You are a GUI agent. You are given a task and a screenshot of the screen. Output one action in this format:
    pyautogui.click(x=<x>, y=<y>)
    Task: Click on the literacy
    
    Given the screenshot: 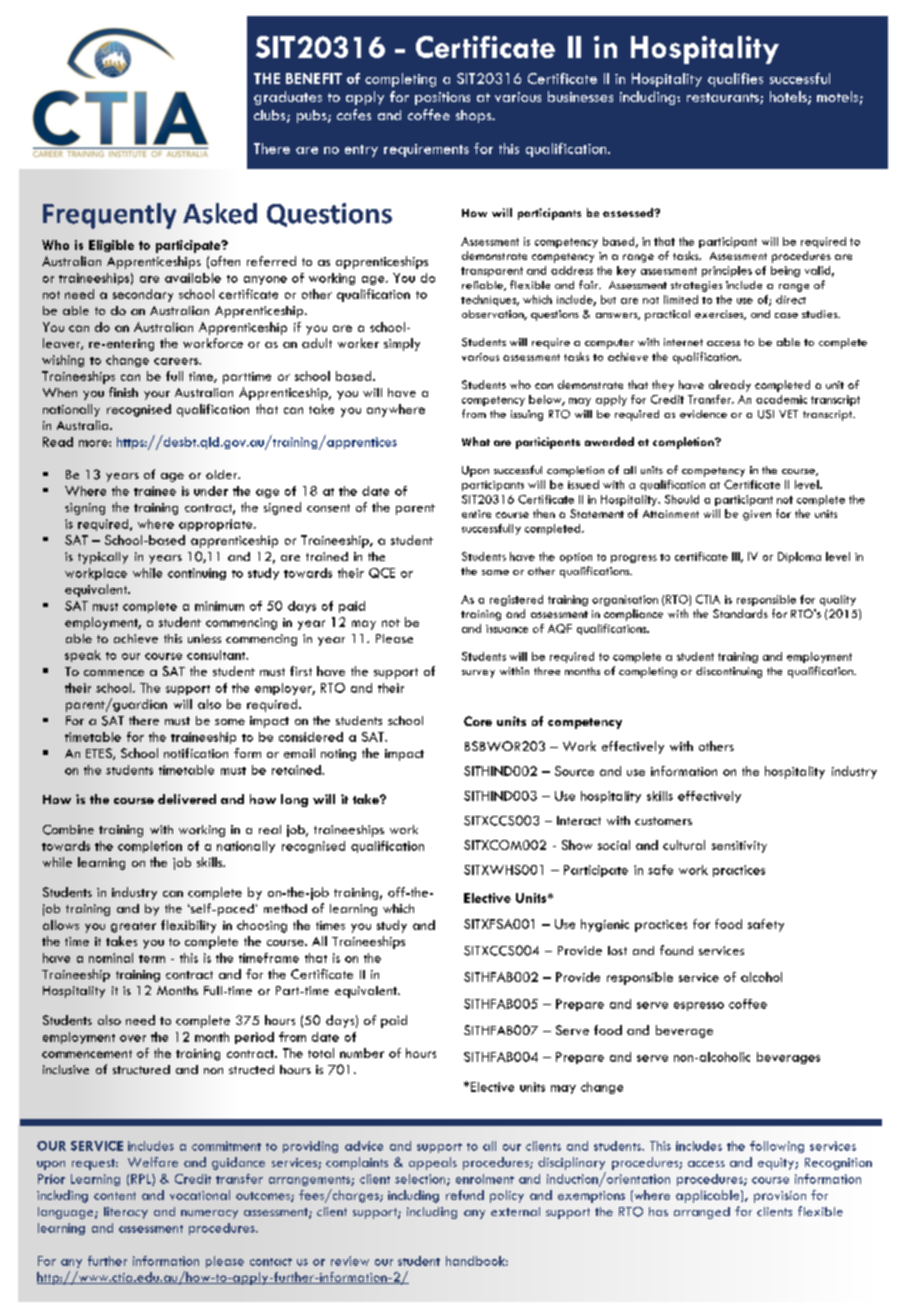 What is the action you would take?
    pyautogui.click(x=126, y=1213)
